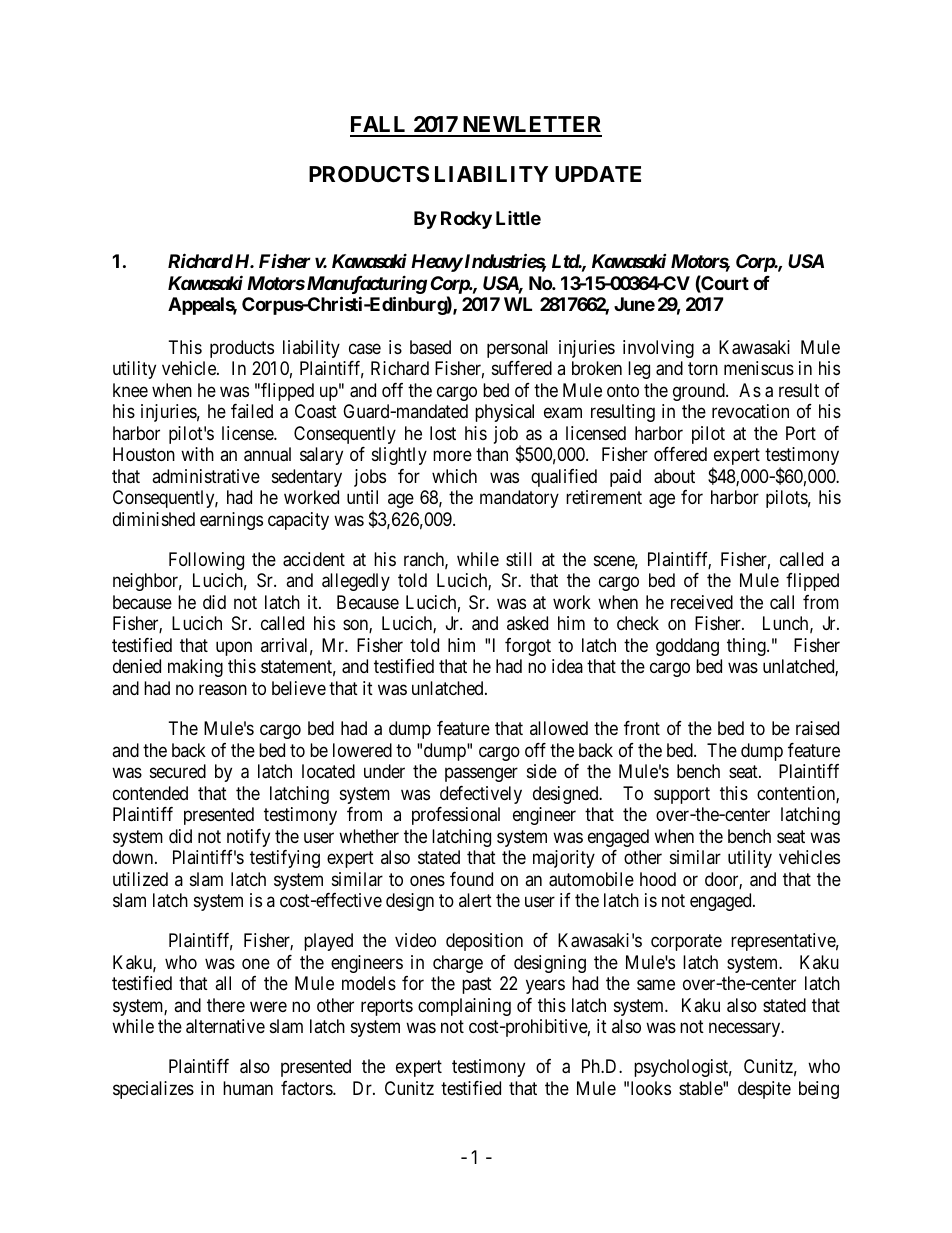  What do you see at coordinates (598, 174) in the screenshot?
I see `UPDATE` at bounding box center [598, 174].
